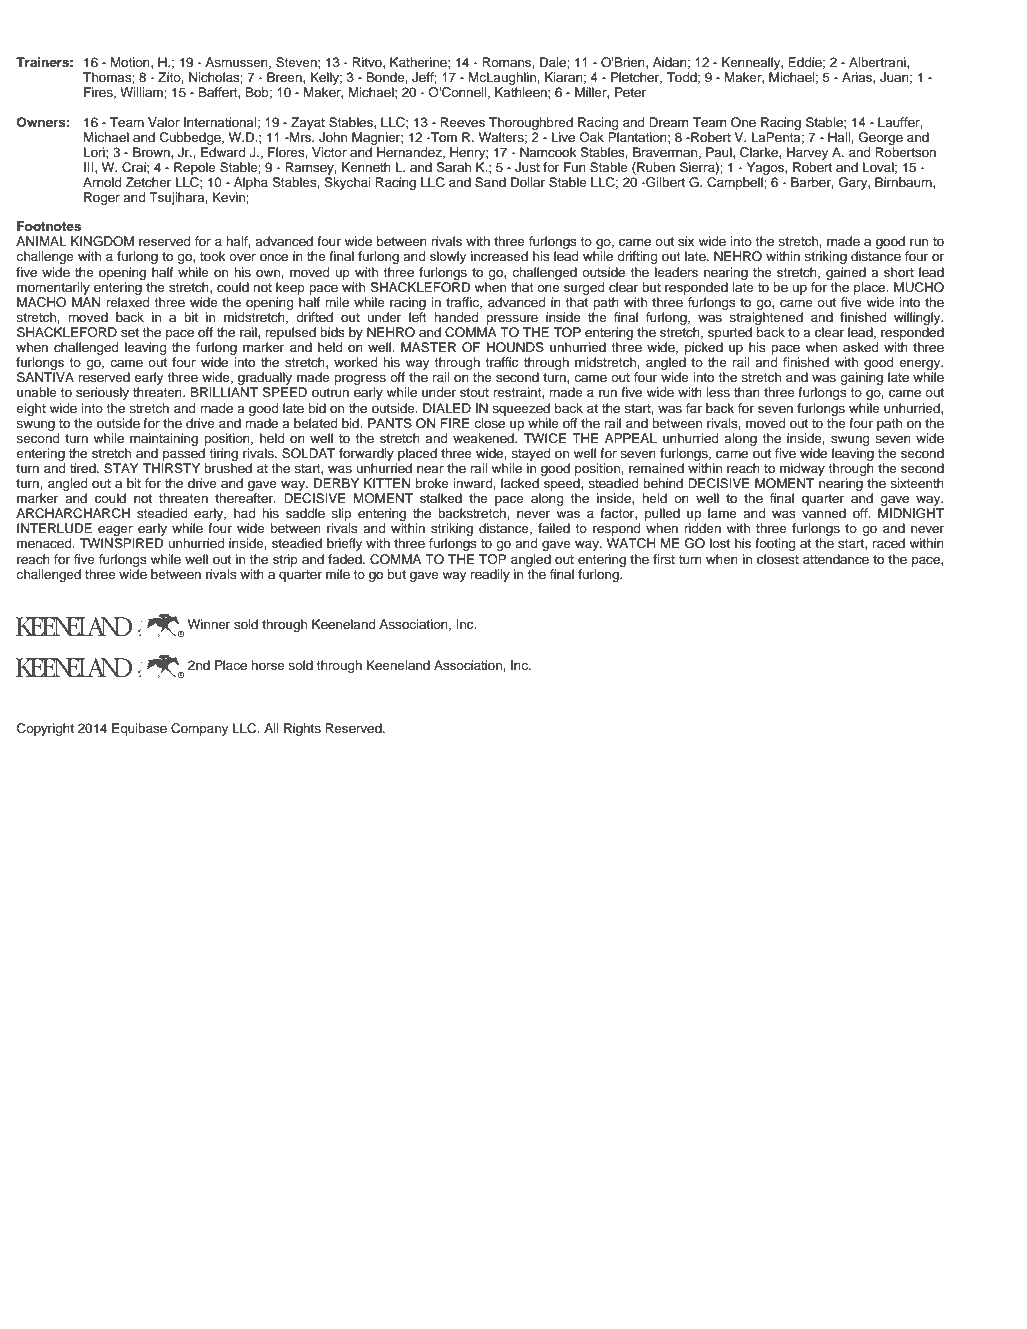  What do you see at coordinates (846, 273) in the image?
I see `gained` at bounding box center [846, 273].
